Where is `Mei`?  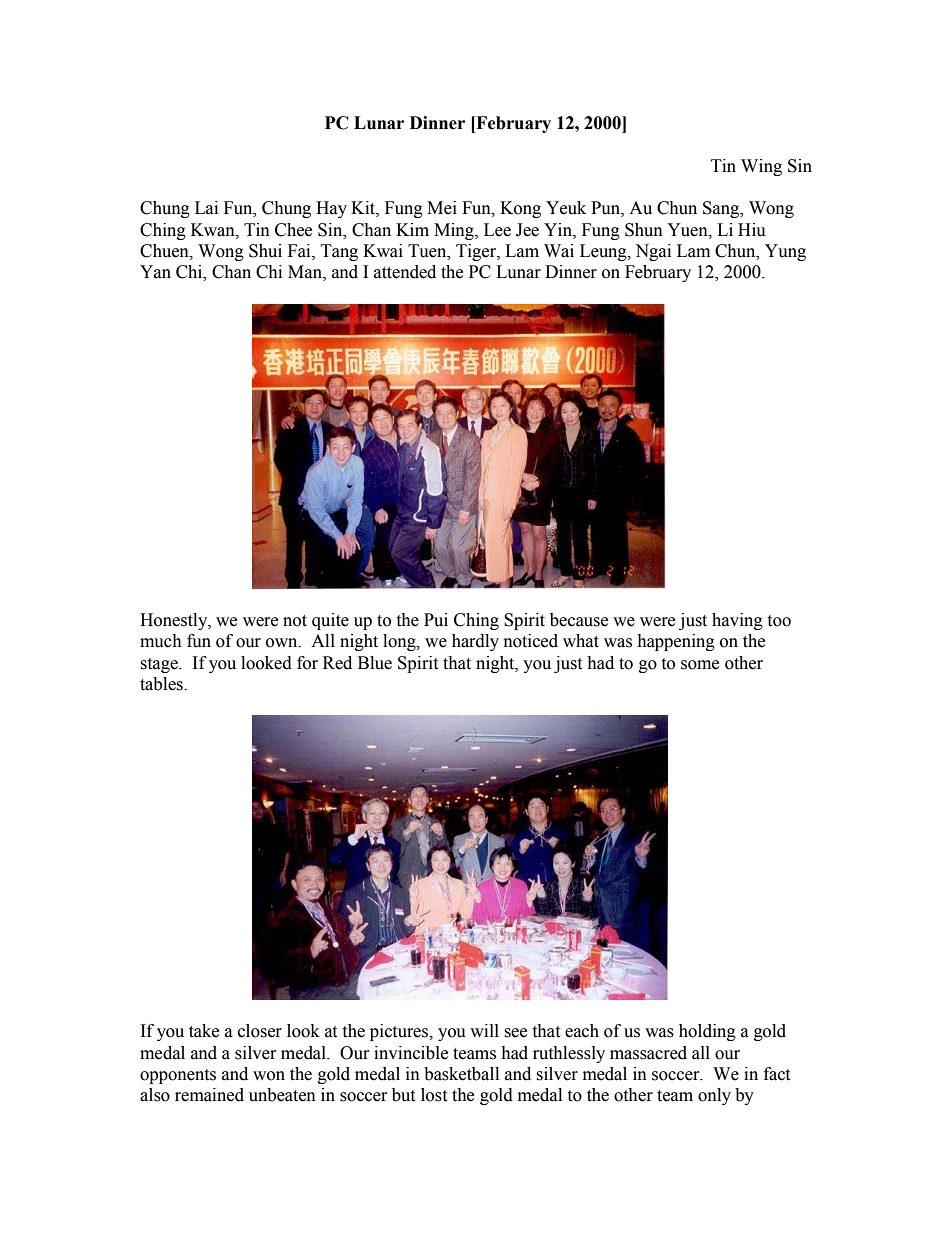
Mei is located at coordinates (442, 208).
